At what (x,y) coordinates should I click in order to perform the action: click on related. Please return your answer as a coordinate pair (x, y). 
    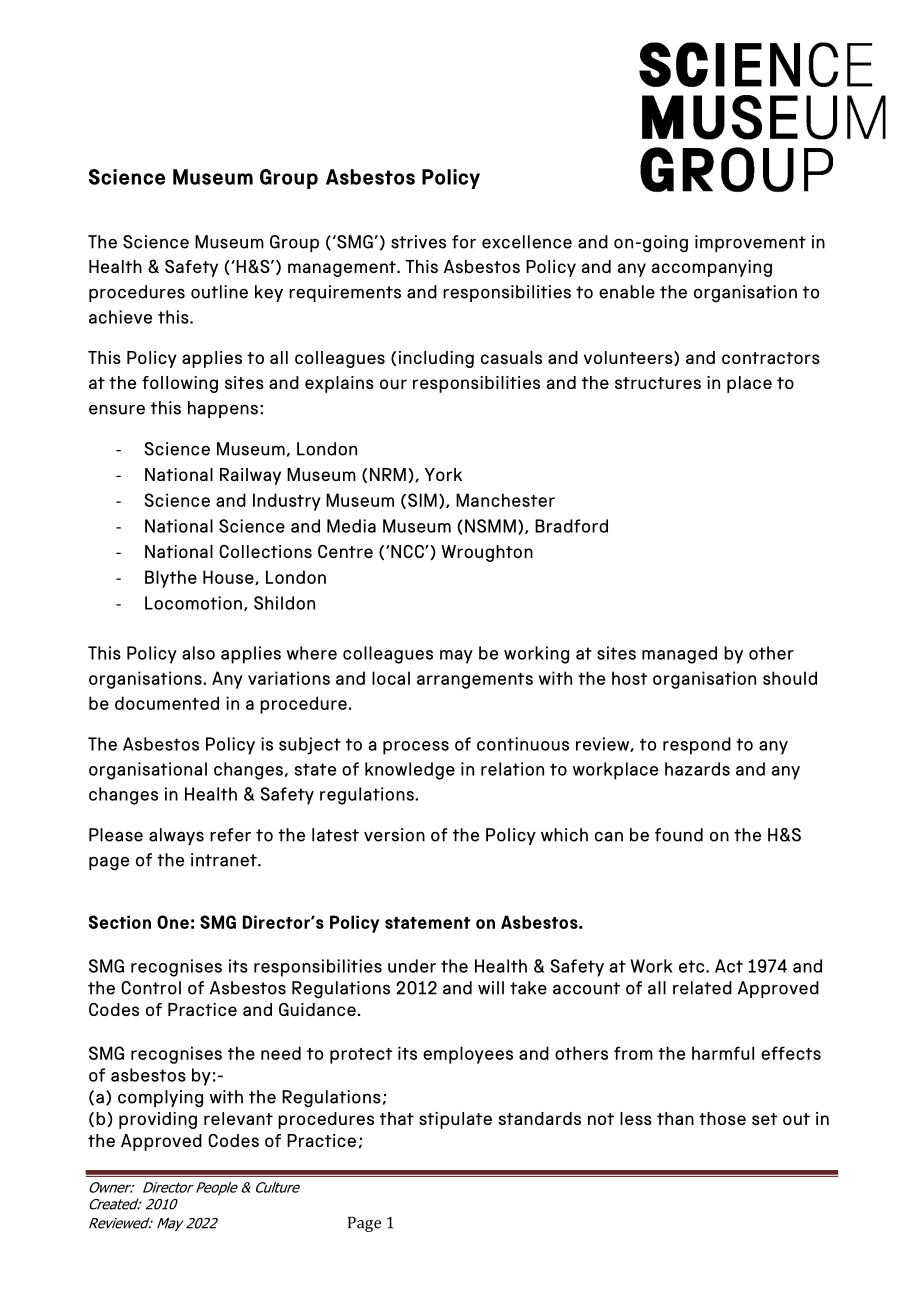
    Looking at the image, I should click on (702, 988).
